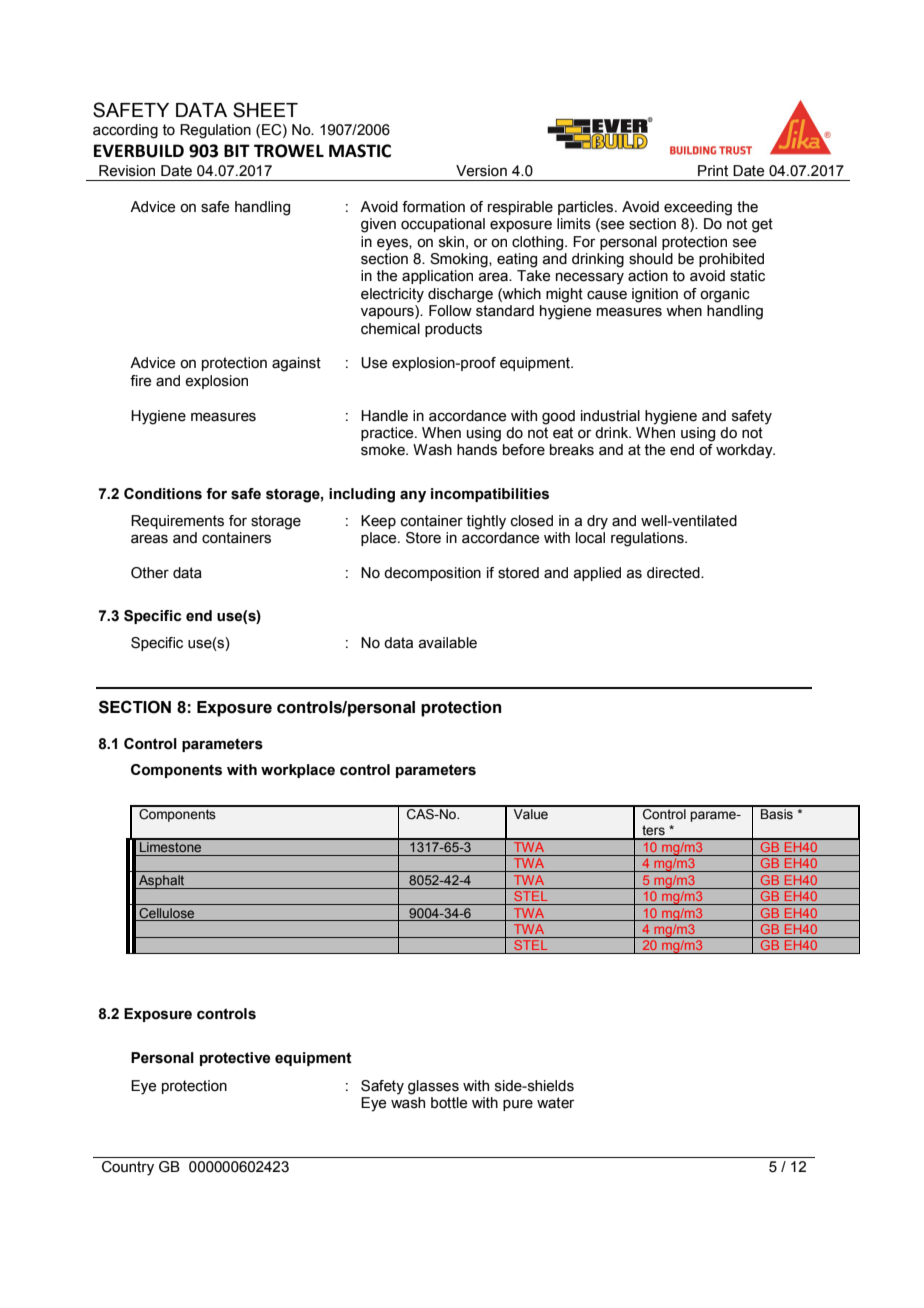 This screenshot has width=924, height=1308. Describe the element at coordinates (128, 1168) in the screenshot. I see `Country` at that location.
